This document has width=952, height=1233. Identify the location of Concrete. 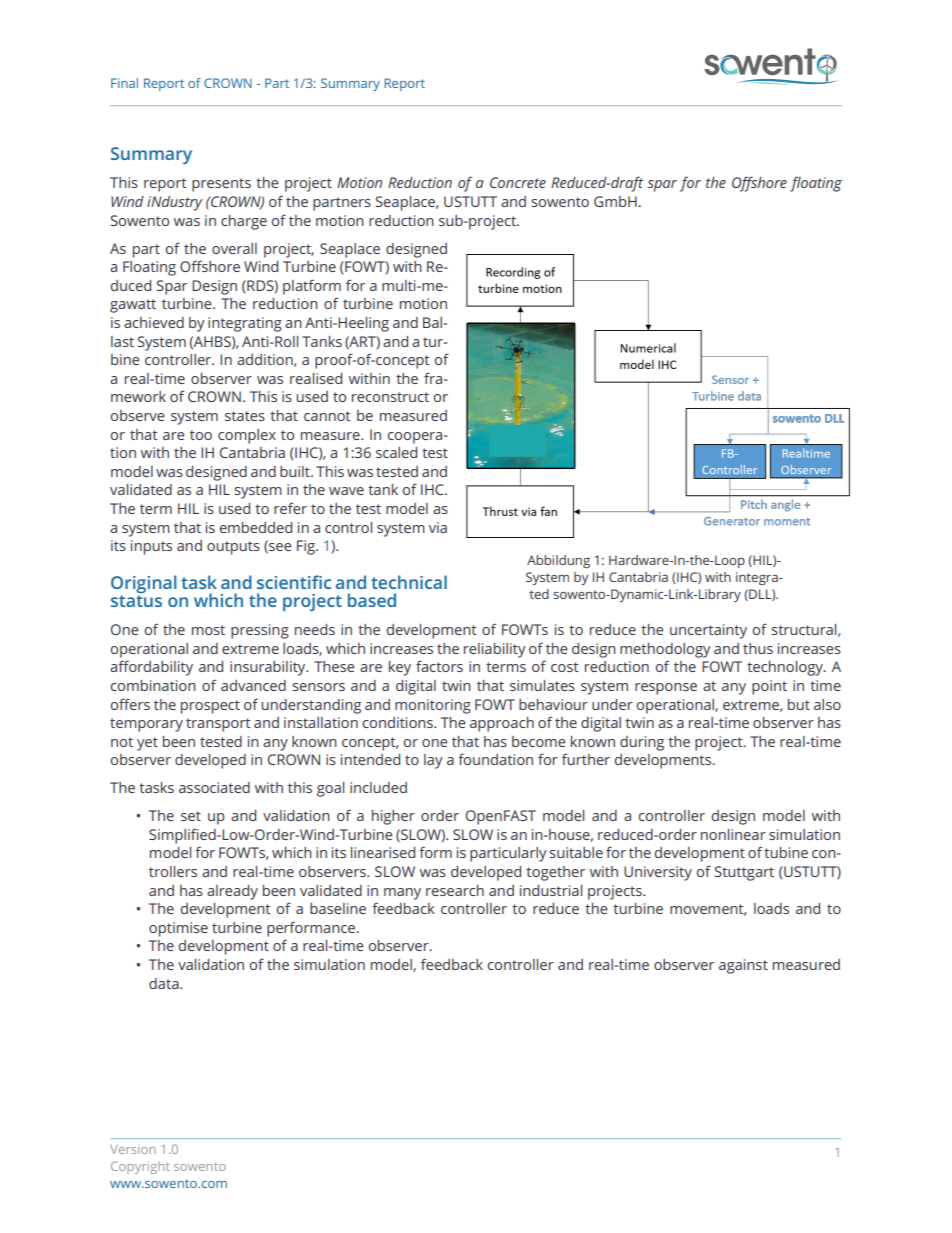
(518, 182).
